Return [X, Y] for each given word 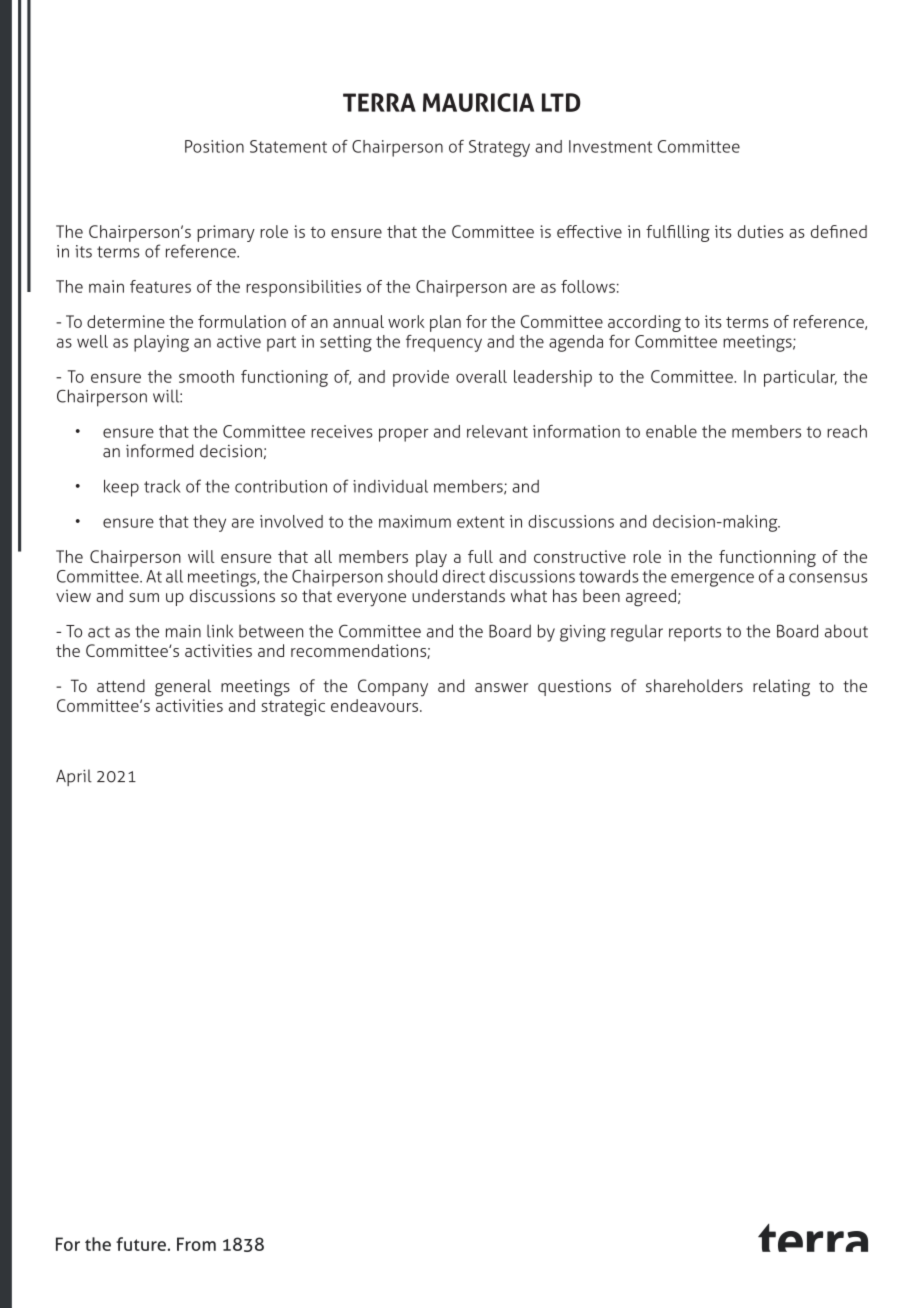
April [74, 777]
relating [781, 688]
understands [458, 595]
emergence [712, 580]
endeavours [374, 705]
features [160, 286]
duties [761, 231]
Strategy [499, 148]
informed [160, 451]
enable [671, 431]
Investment [610, 146]
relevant [497, 431]
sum [144, 597]
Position [214, 146]
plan [445, 323]
